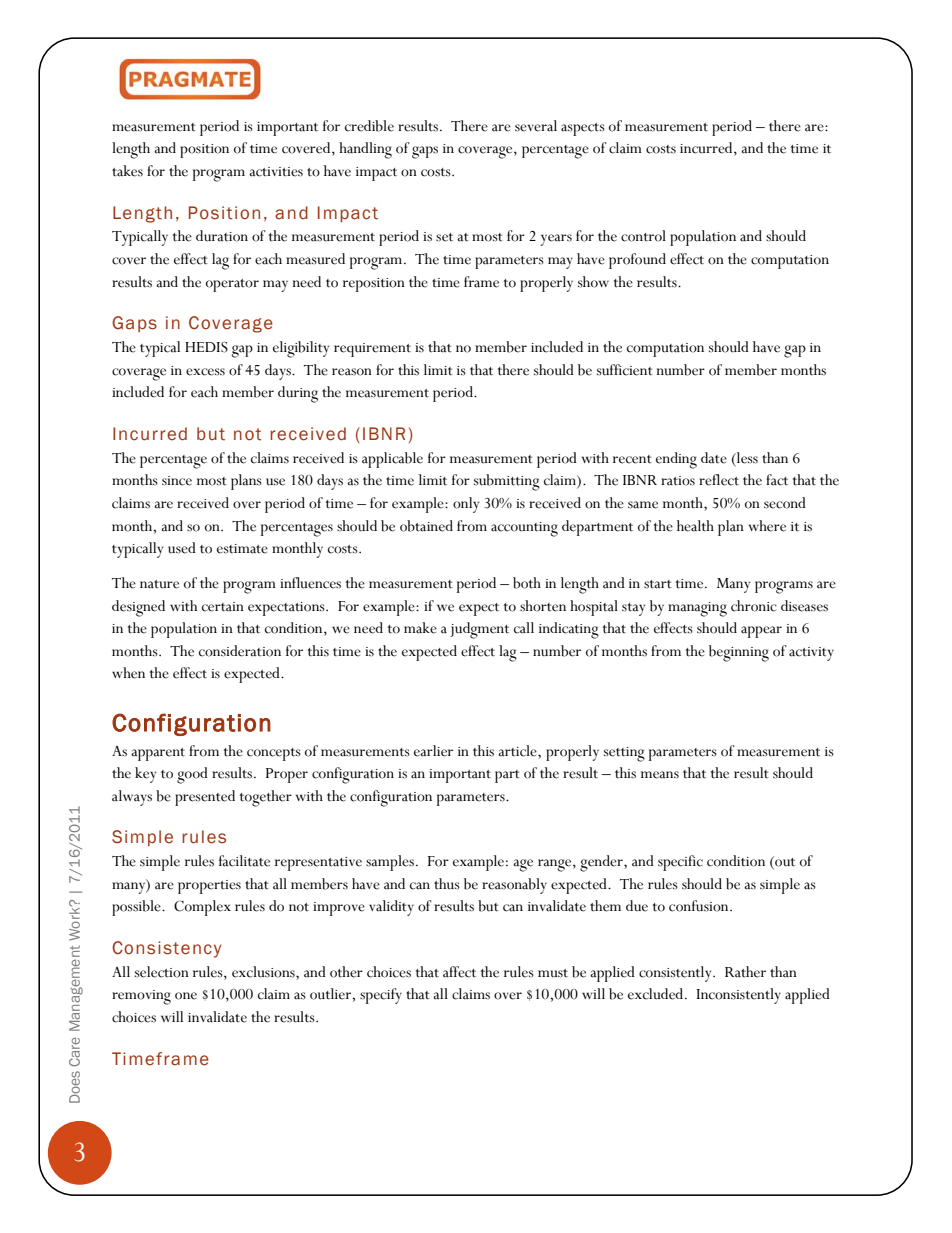 The height and width of the document is (1233, 952). Describe the element at coordinates (536, 126) in the document. I see `several` at that location.
